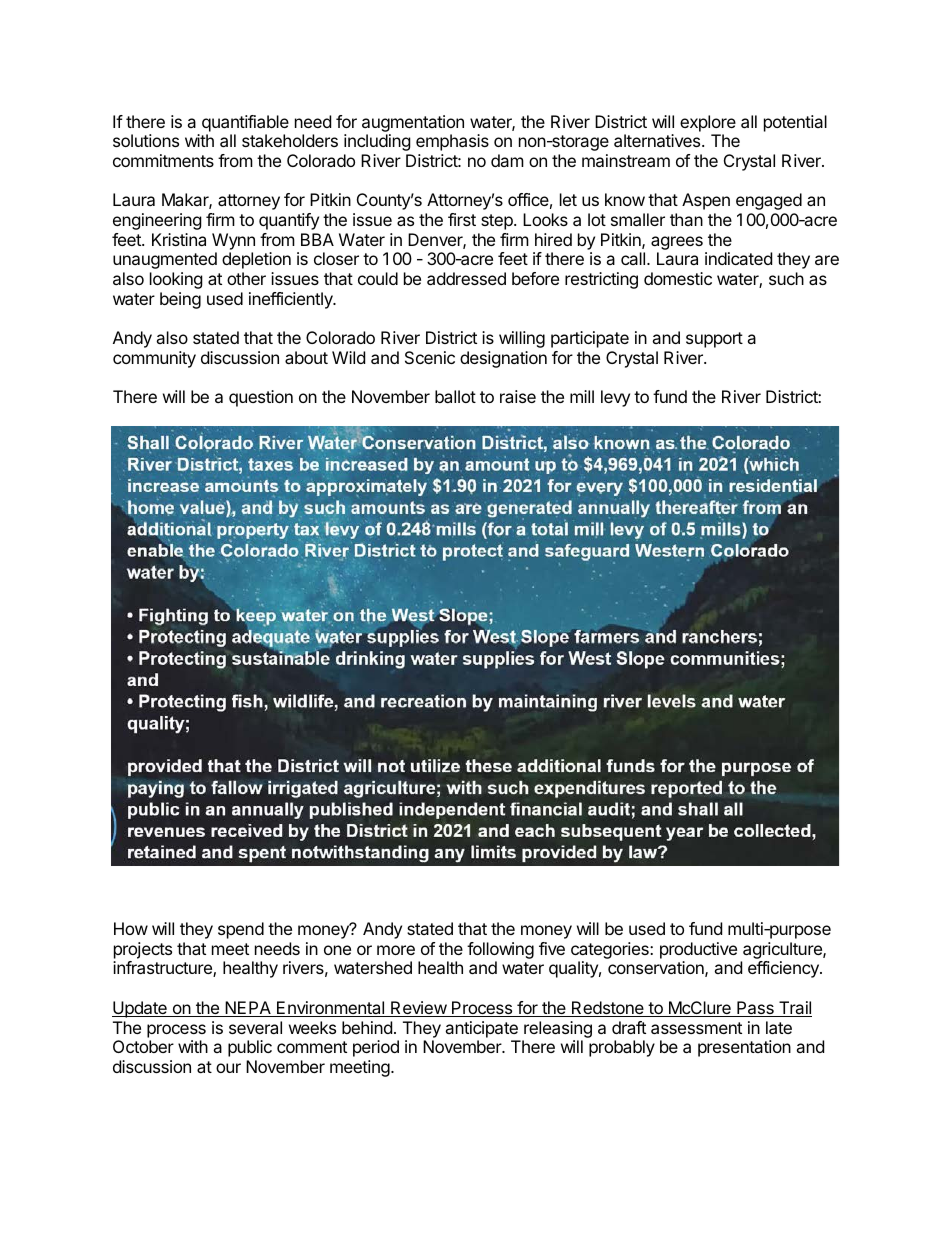 Image resolution: width=952 pixels, height=1233 pixels. What do you see at coordinates (154, 359) in the image?
I see `community` at bounding box center [154, 359].
